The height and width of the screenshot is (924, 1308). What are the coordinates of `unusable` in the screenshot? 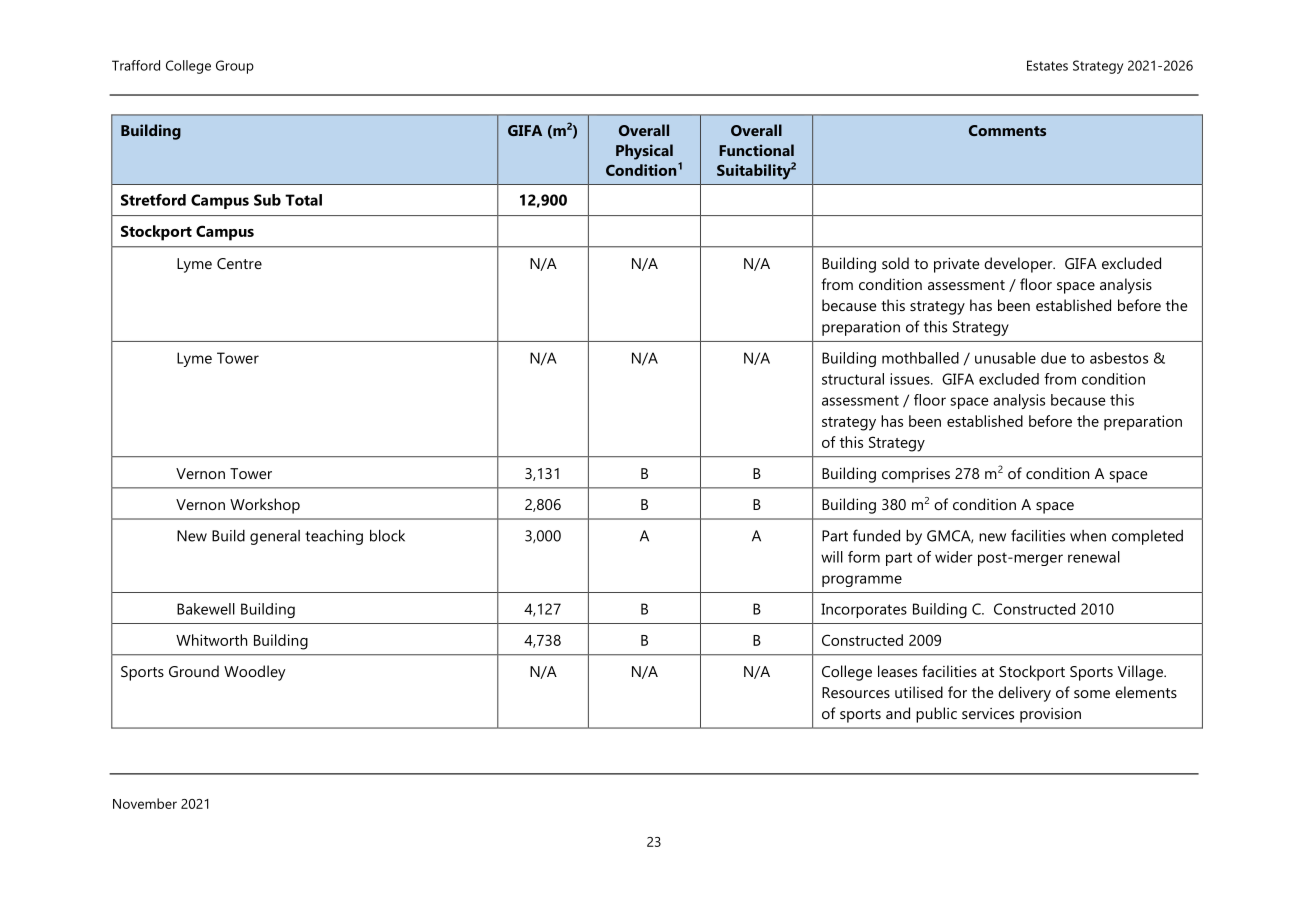 It's located at (1005, 358).
